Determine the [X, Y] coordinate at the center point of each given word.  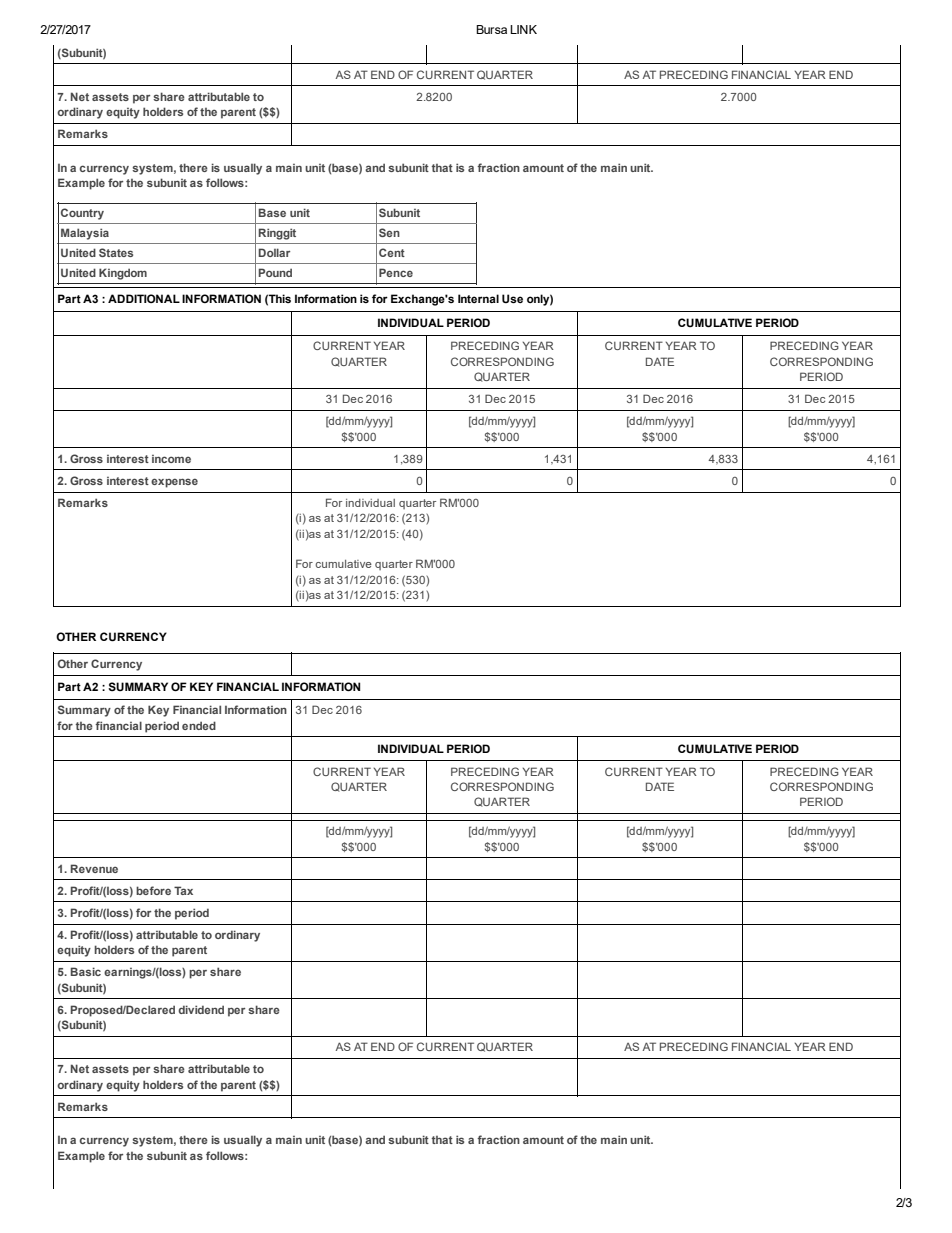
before [153, 890]
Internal [478, 298]
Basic [86, 971]
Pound [275, 272]
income [171, 459]
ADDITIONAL [144, 298]
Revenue [94, 868]
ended [199, 725]
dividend [201, 1009]
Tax [183, 890]
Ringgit [277, 234]
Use [512, 299]
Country [82, 214]
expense [174, 483]
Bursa [491, 29]
